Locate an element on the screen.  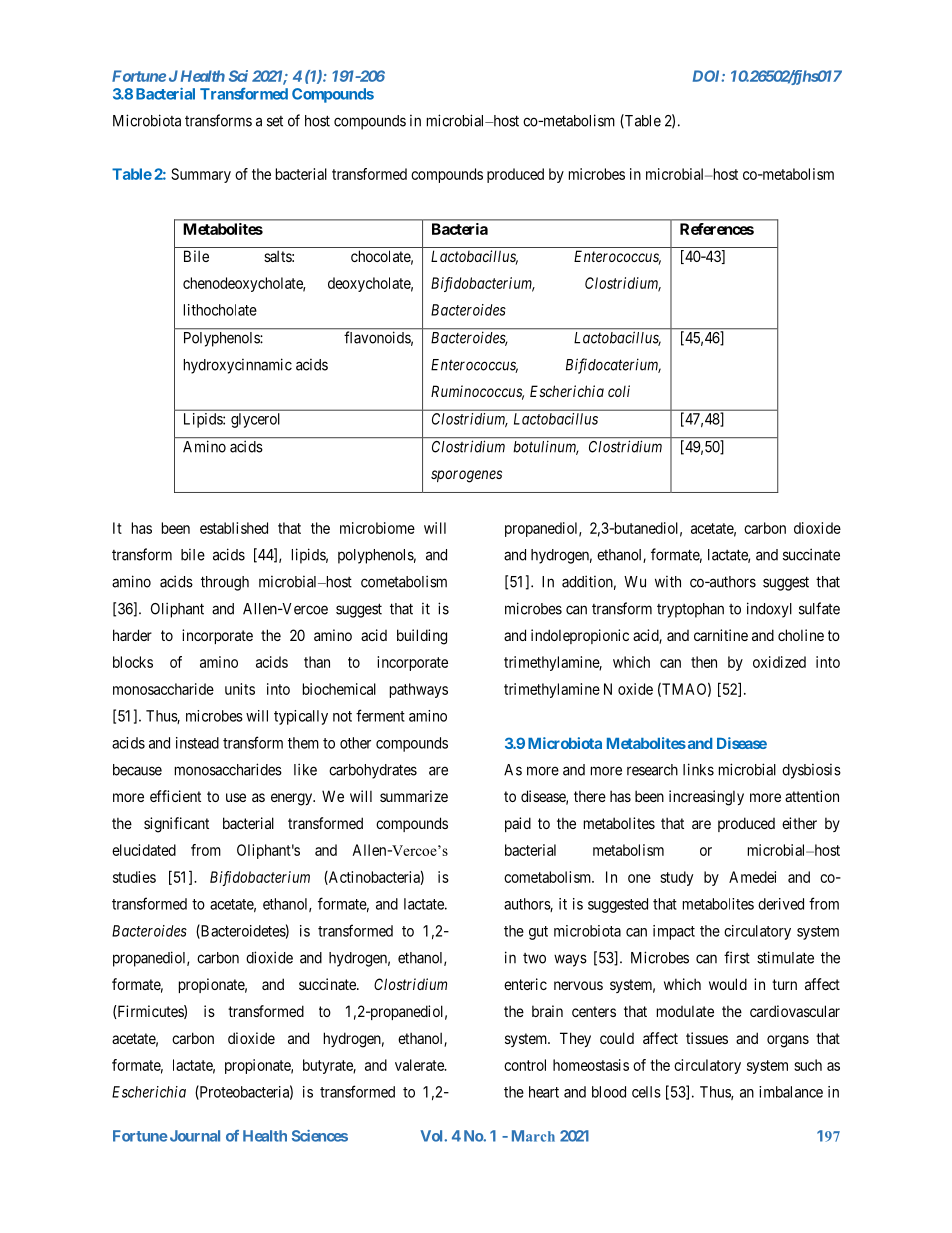
studies is located at coordinates (134, 877).
